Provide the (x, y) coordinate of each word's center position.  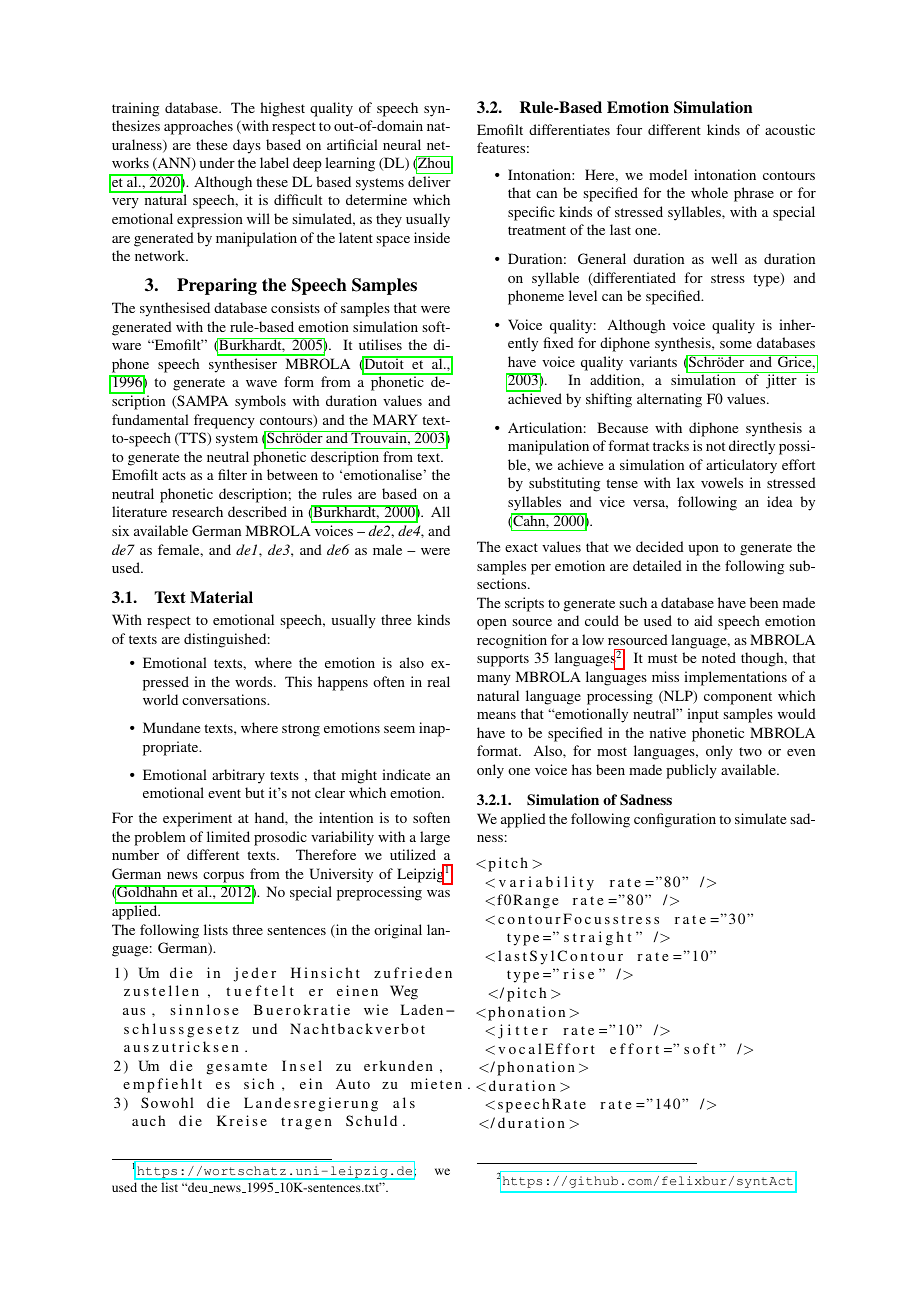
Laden (422, 1009)
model (668, 174)
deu (198, 1188)
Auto (353, 1084)
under (217, 162)
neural (402, 144)
